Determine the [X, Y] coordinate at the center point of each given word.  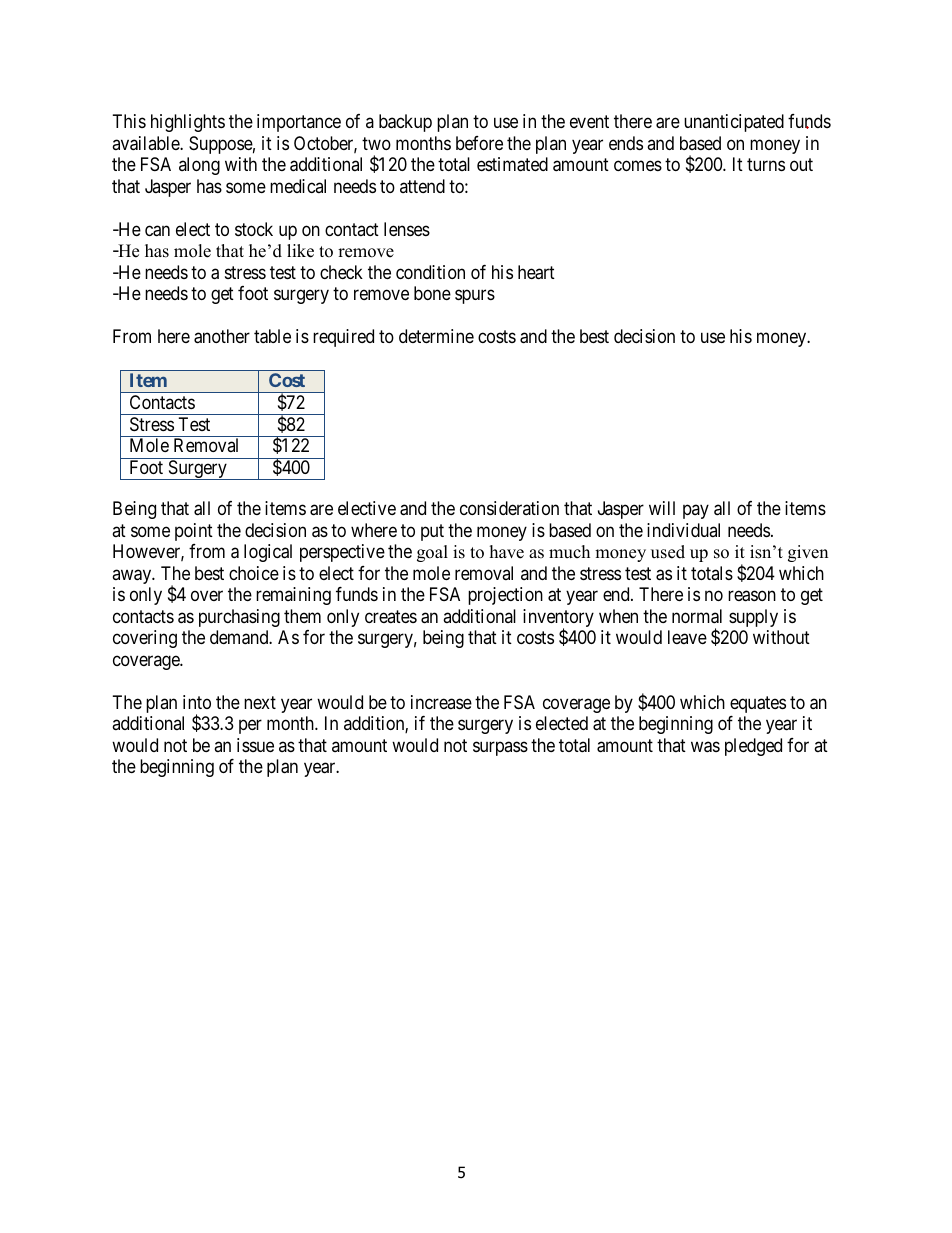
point [194, 532]
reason [752, 596]
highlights [188, 123]
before [479, 143]
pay [696, 512]
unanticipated [734, 123]
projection [505, 596]
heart [536, 272]
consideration [509, 508]
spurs [475, 297]
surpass [500, 748]
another [222, 336]
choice [254, 573]
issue [255, 745]
